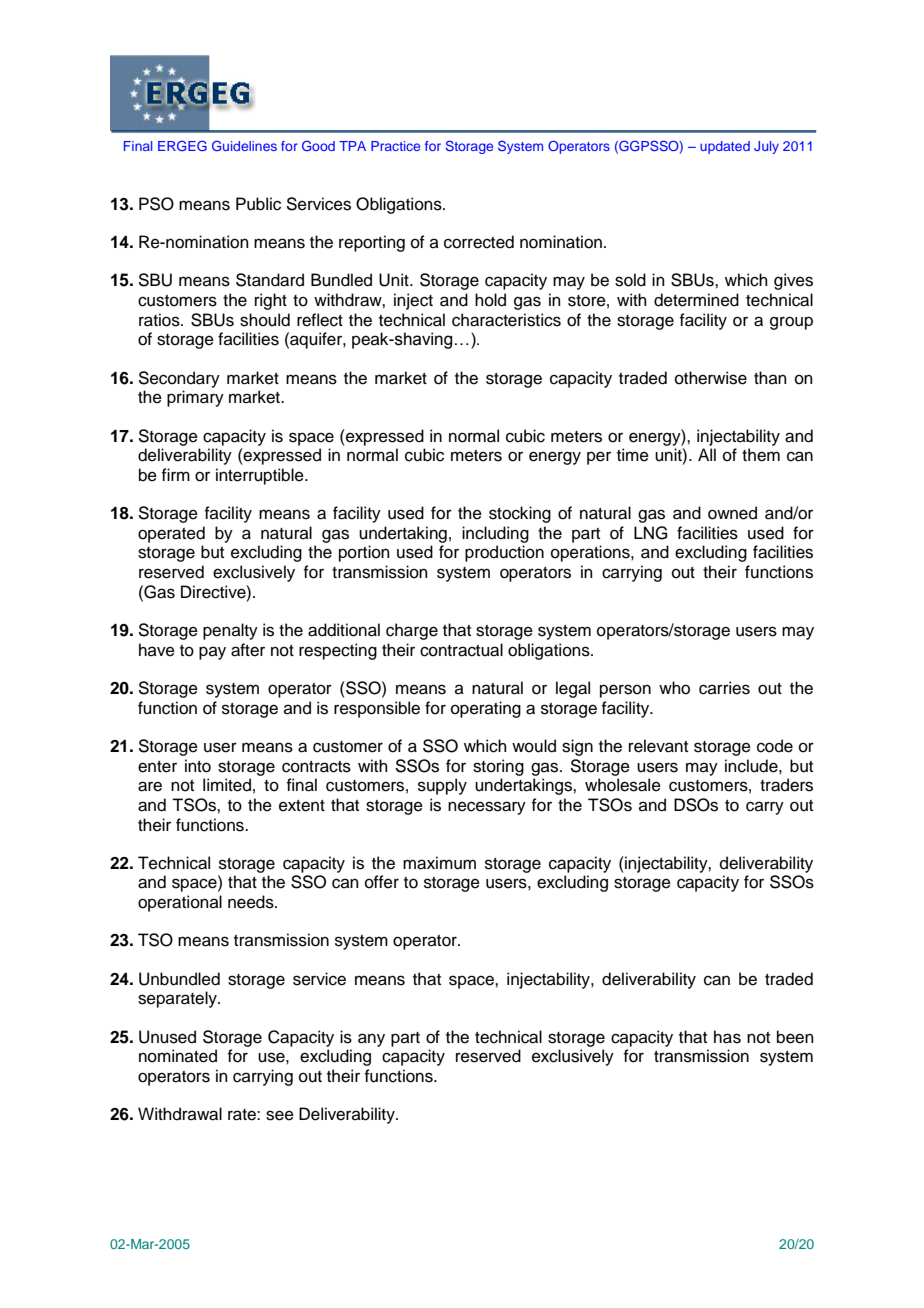  What do you see at coordinates (230, 631) in the screenshot?
I see `penalty` at bounding box center [230, 631].
